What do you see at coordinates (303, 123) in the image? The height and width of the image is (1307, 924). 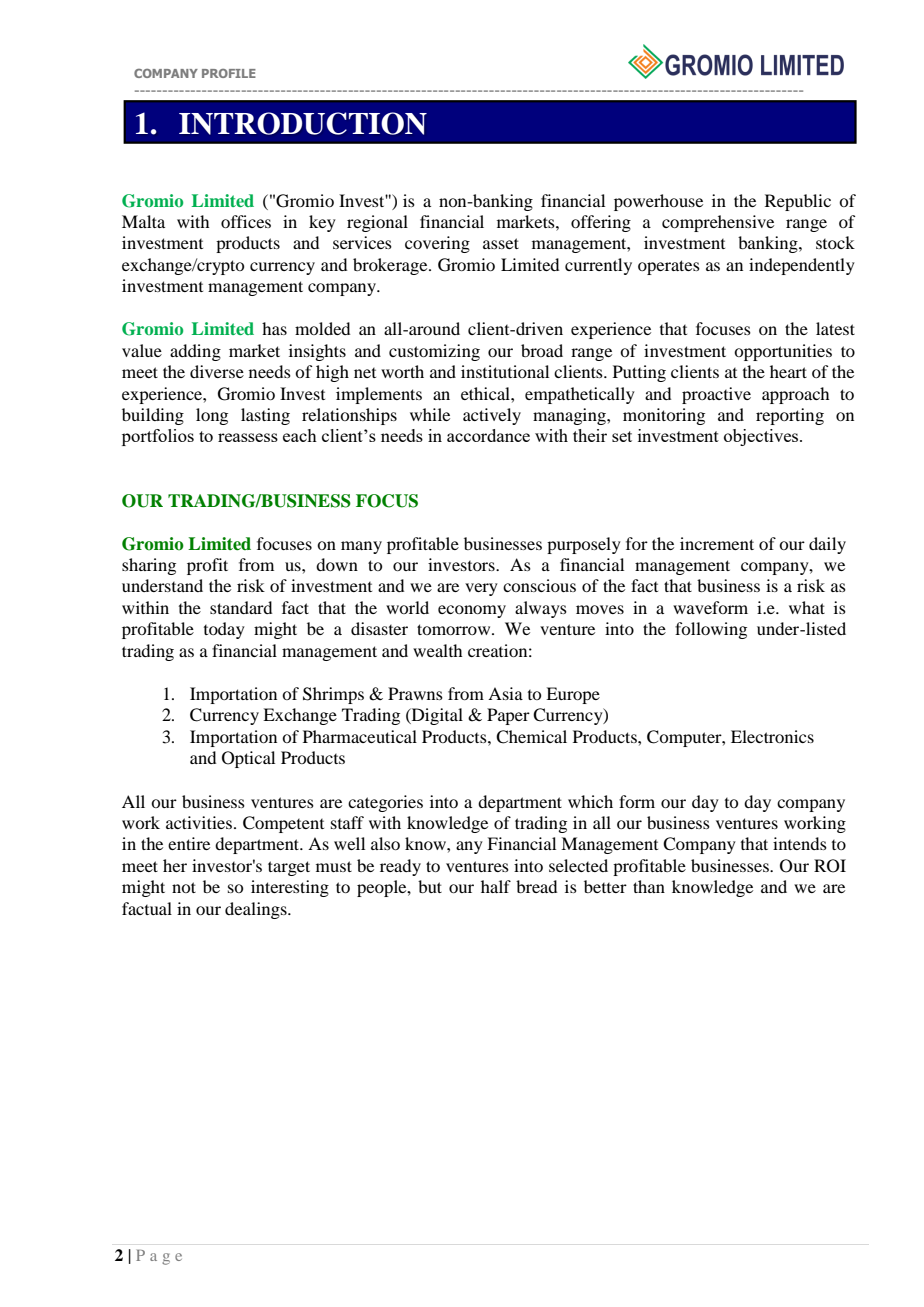 I see `INTRODUCTION` at bounding box center [303, 123].
